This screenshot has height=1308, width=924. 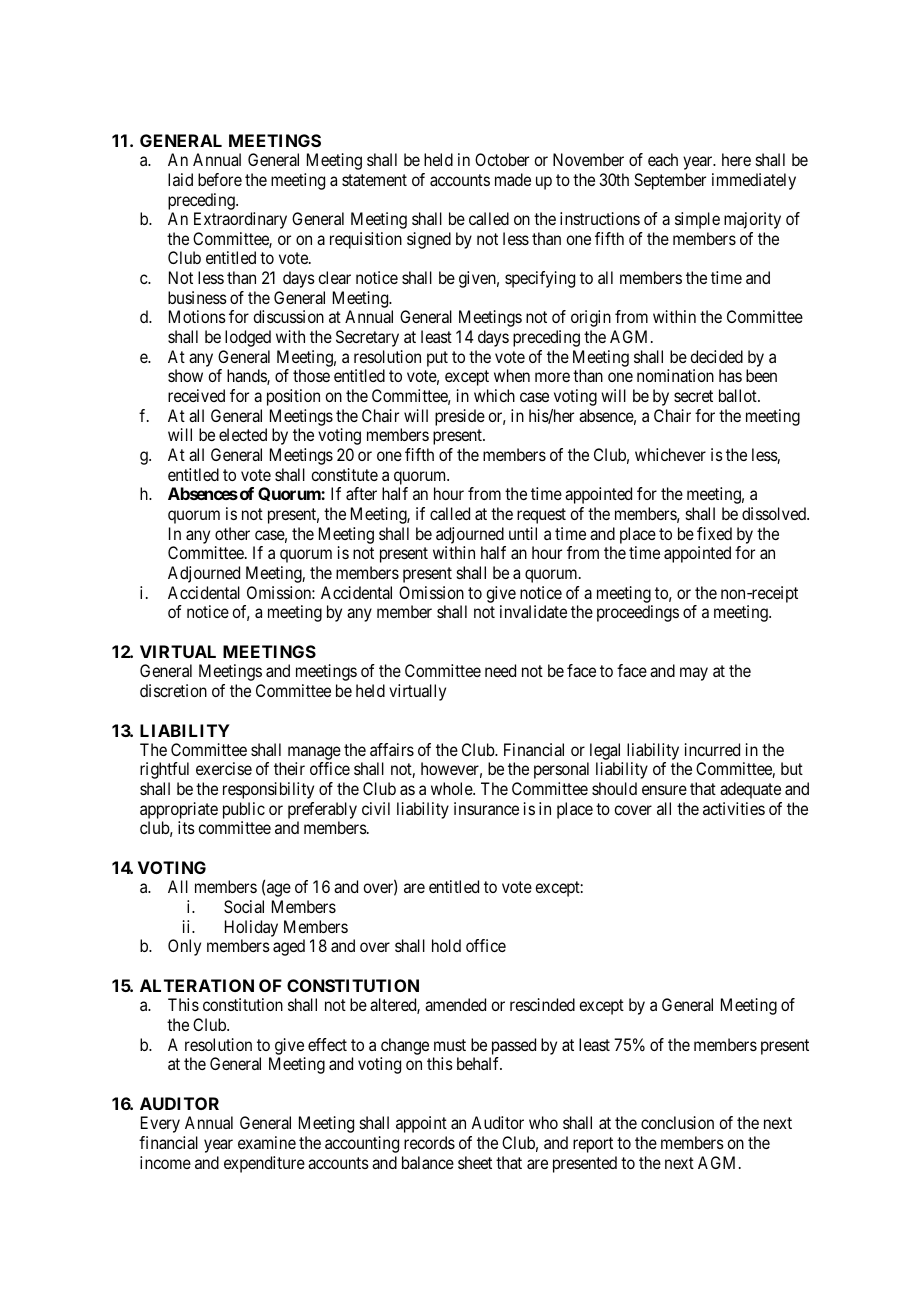 What do you see at coordinates (232, 533) in the screenshot?
I see `other` at bounding box center [232, 533].
